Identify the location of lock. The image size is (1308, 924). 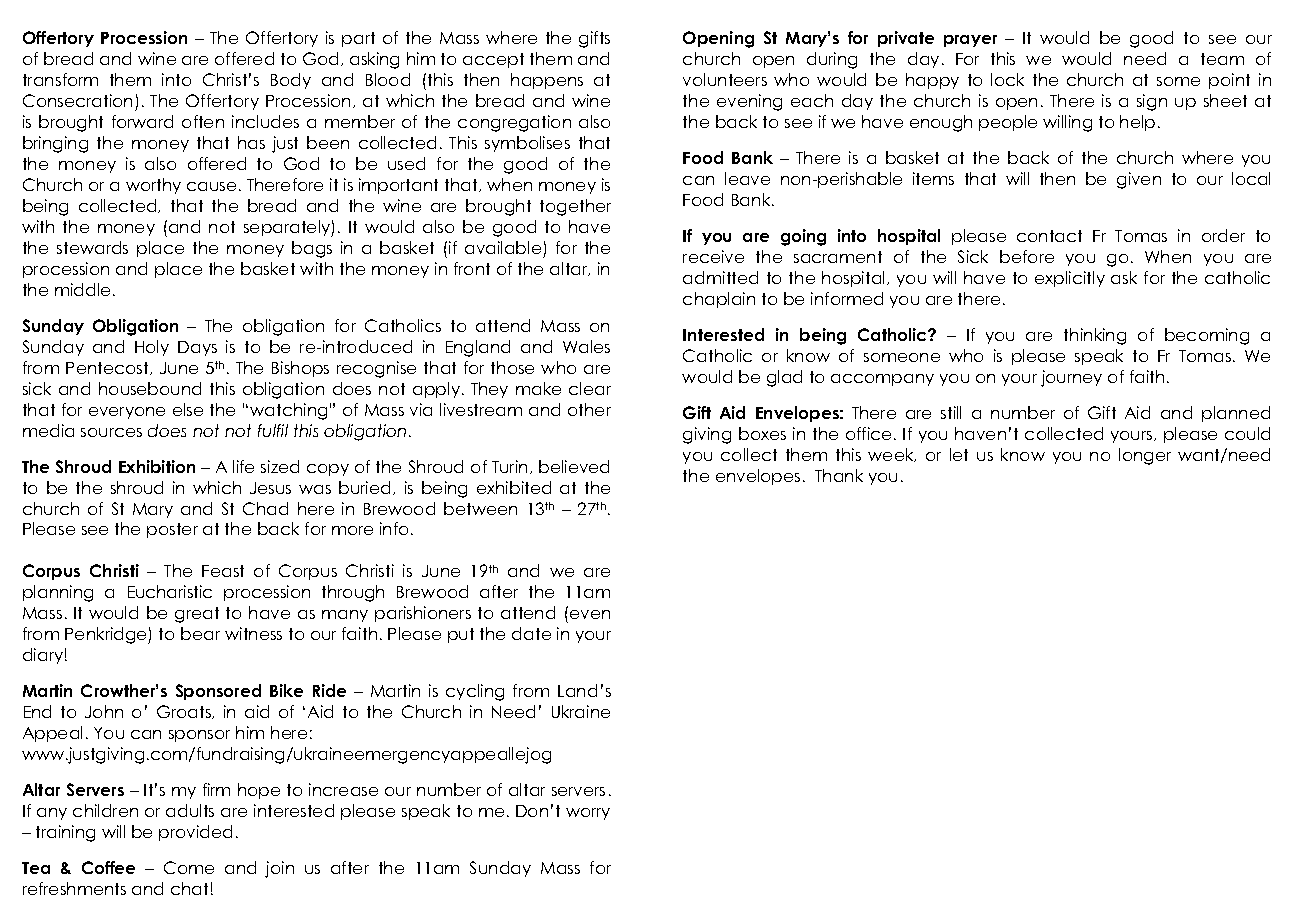
(1007, 79).
